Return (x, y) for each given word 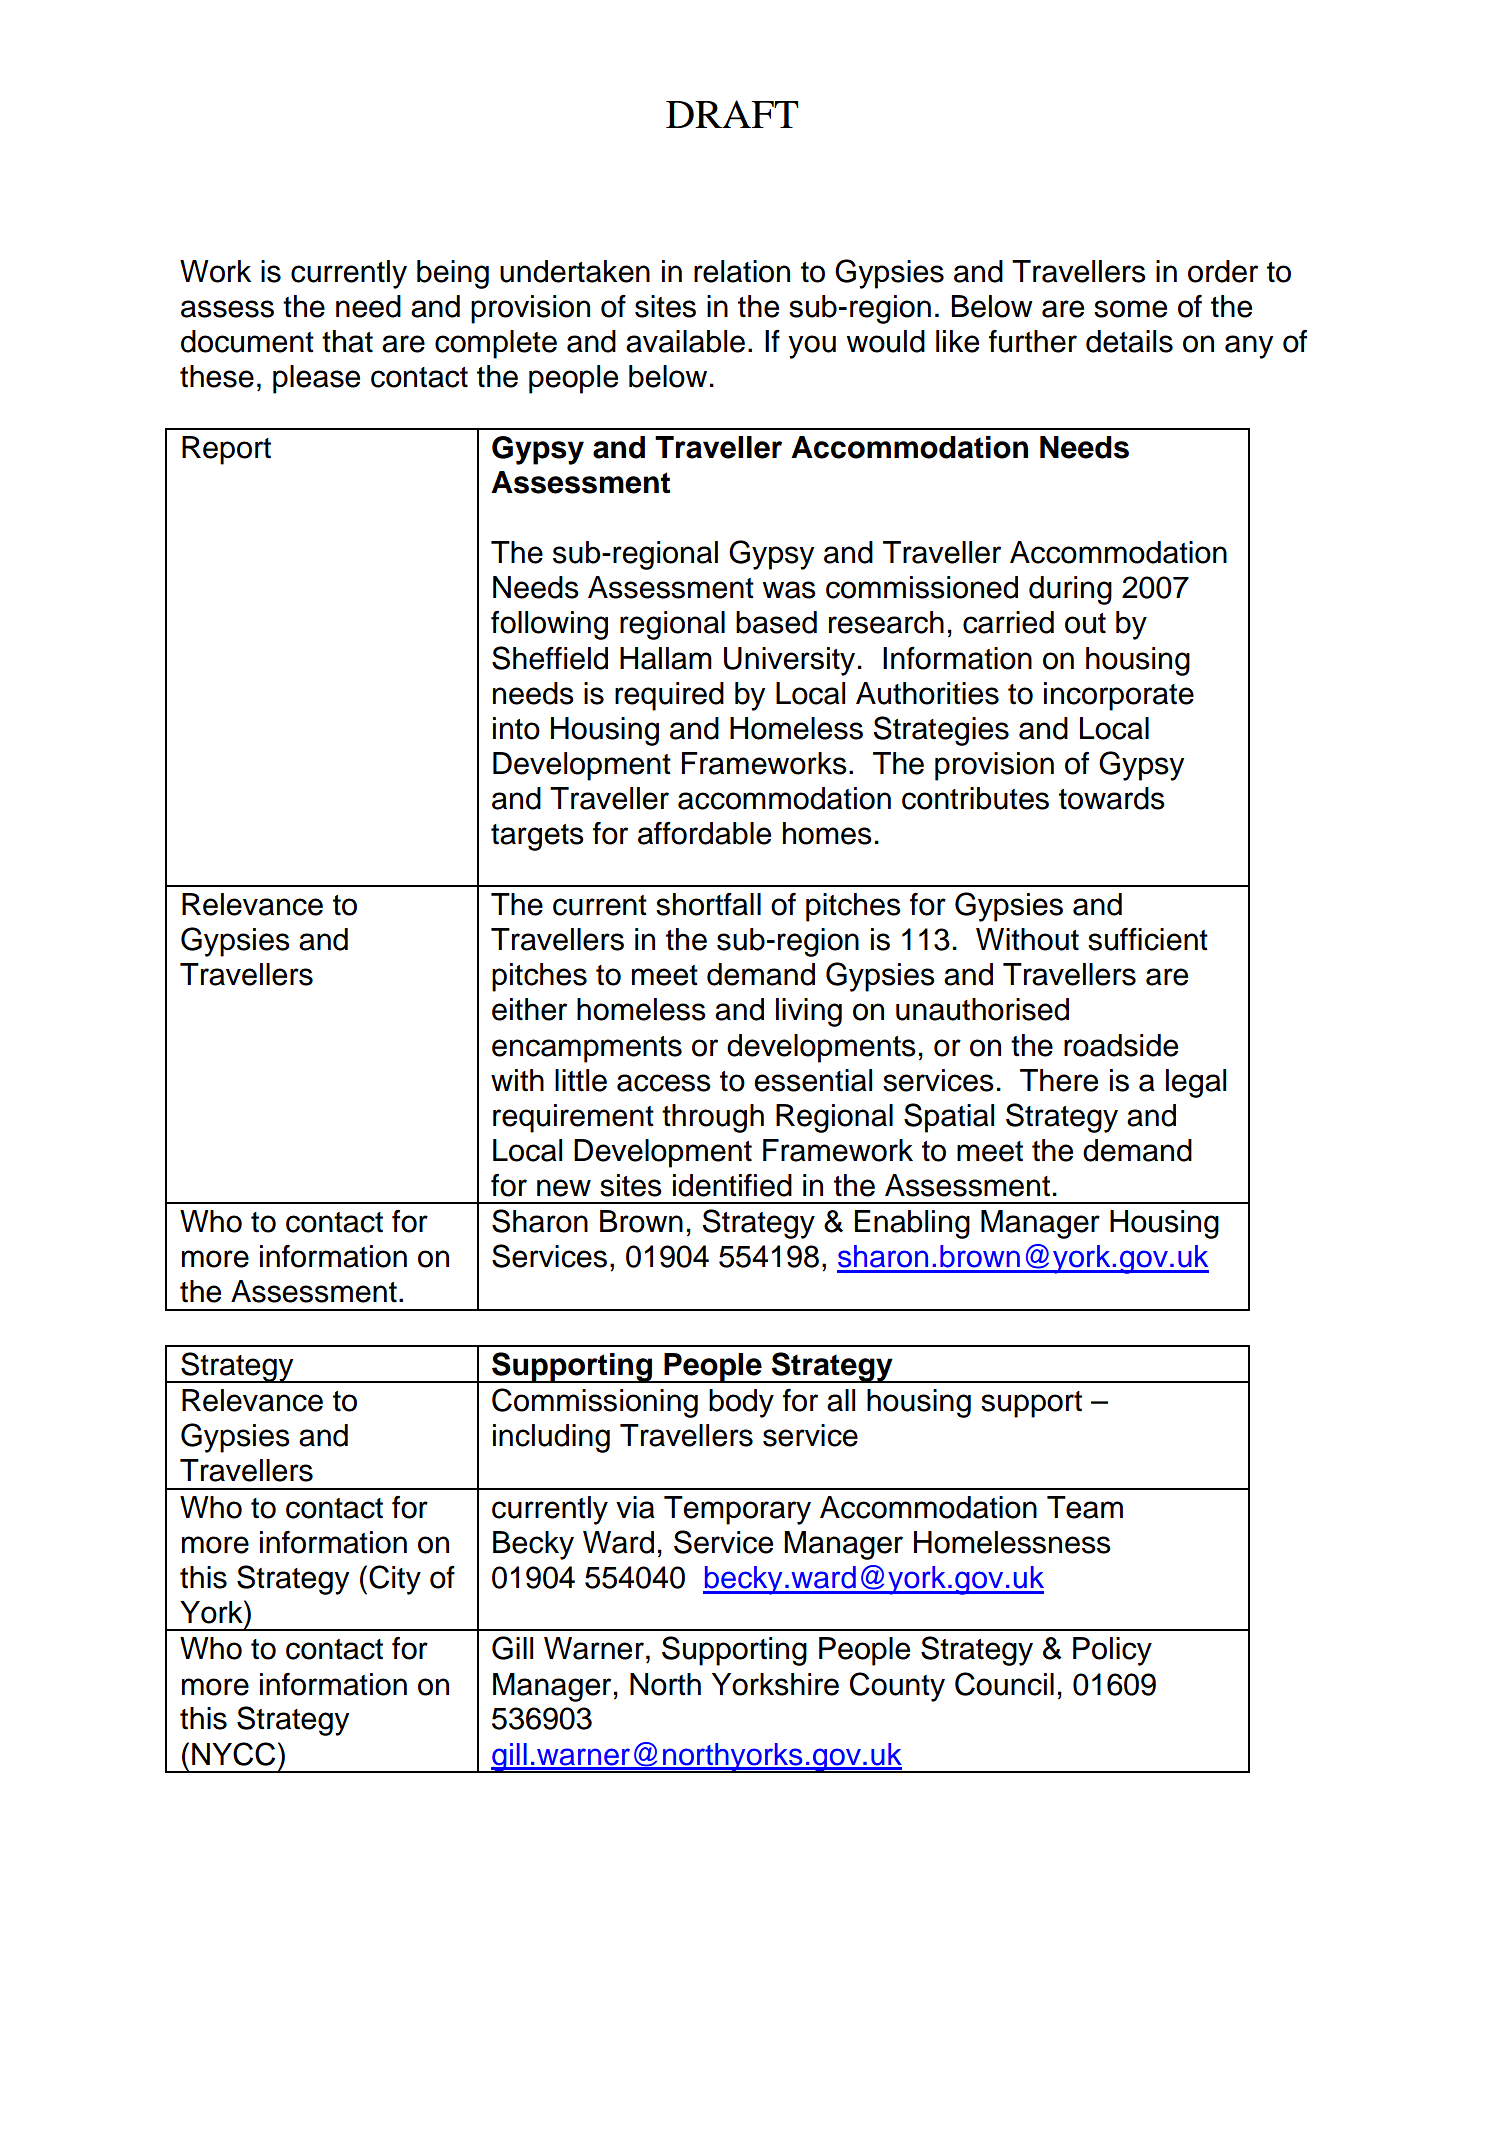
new (564, 1188)
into (516, 728)
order (1223, 271)
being (453, 274)
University (789, 661)
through (713, 1118)
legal (1196, 1083)
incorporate (1119, 696)
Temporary (737, 1510)
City (395, 1580)
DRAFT (732, 114)
